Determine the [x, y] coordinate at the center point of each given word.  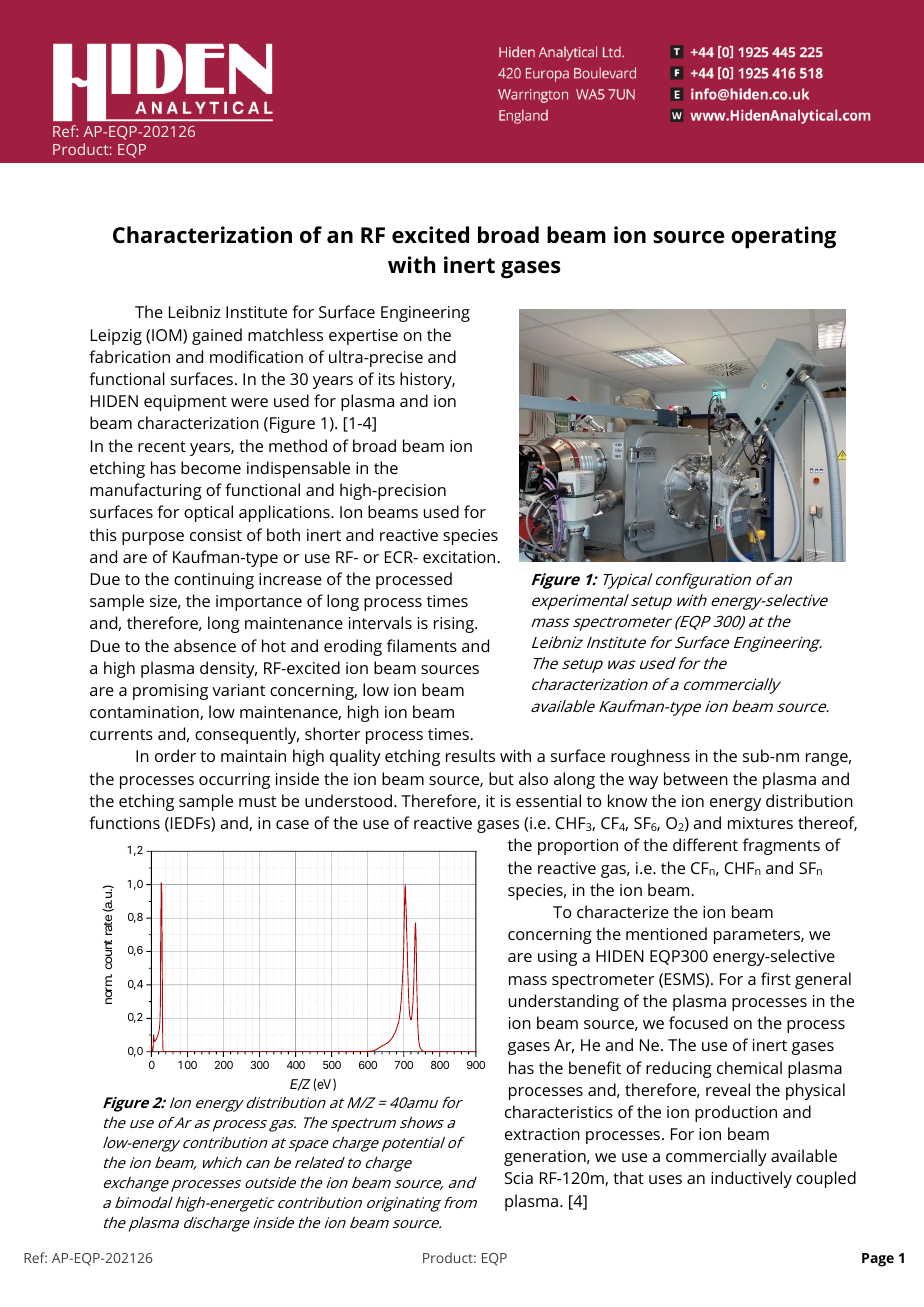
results [470, 755]
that [628, 1177]
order [175, 755]
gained [217, 336]
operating [783, 237]
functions [124, 822]
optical [208, 513]
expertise [363, 337]
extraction [542, 1134]
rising [455, 625]
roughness [650, 757]
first [776, 978]
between [696, 778]
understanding [564, 1002]
